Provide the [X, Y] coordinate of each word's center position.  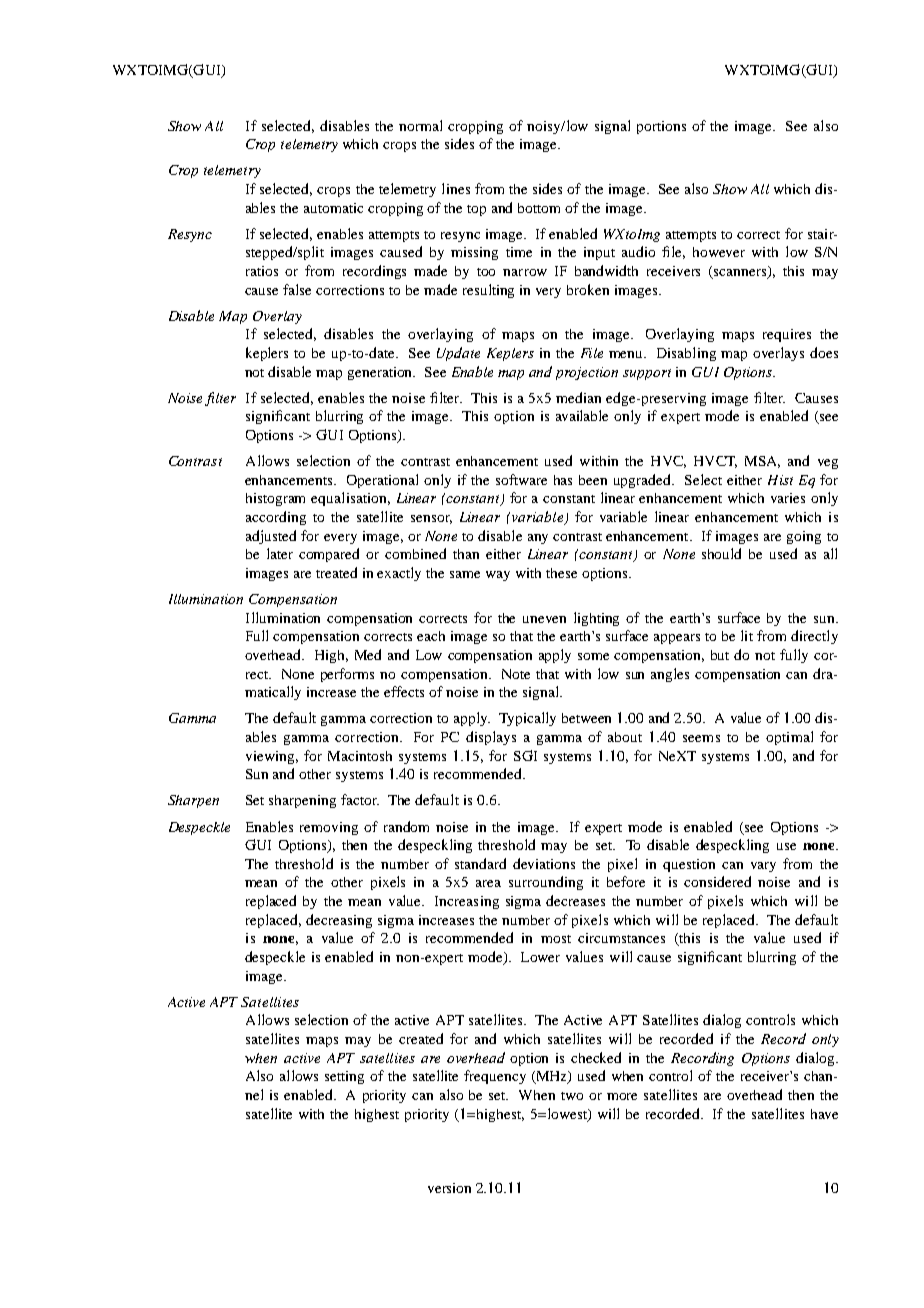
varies [788, 498]
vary [763, 867]
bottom [539, 208]
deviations [544, 863]
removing [329, 828]
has [563, 480]
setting [344, 1077]
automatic [333, 208]
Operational [382, 481]
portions [661, 127]
